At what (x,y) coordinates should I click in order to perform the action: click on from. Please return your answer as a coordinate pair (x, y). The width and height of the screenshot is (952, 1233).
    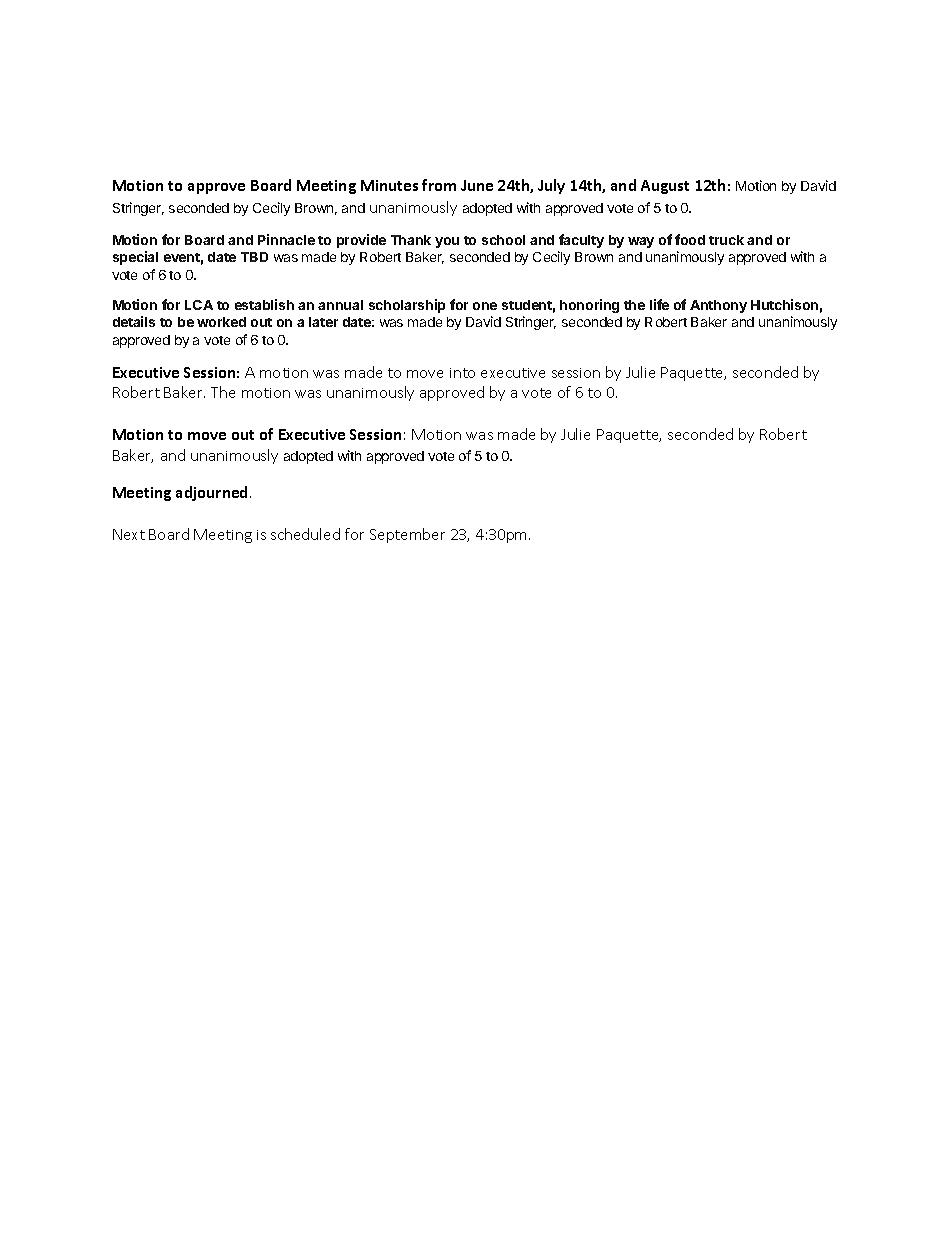
    Looking at the image, I should click on (439, 185).
